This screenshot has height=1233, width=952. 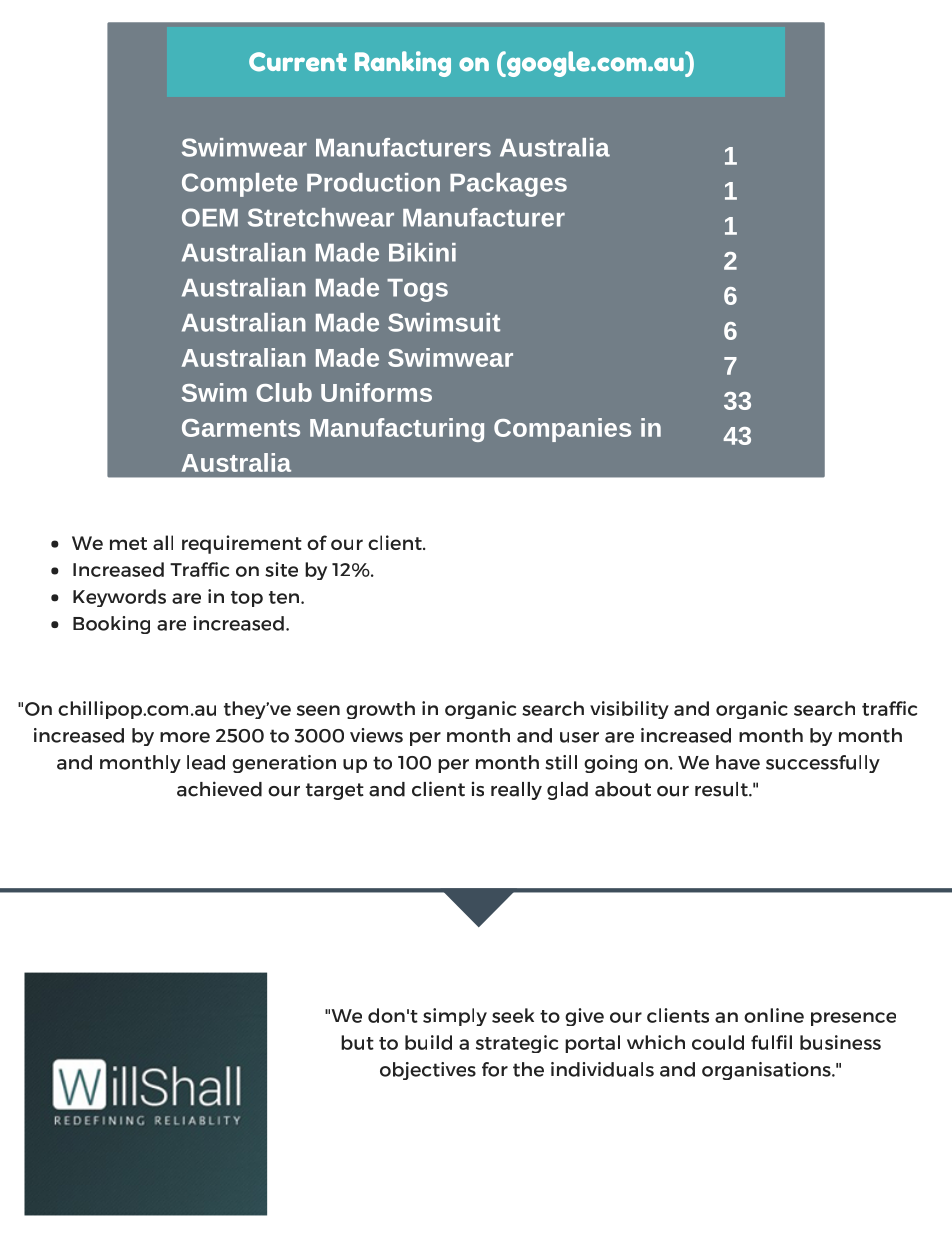 I want to click on Packages, so click(x=508, y=185).
